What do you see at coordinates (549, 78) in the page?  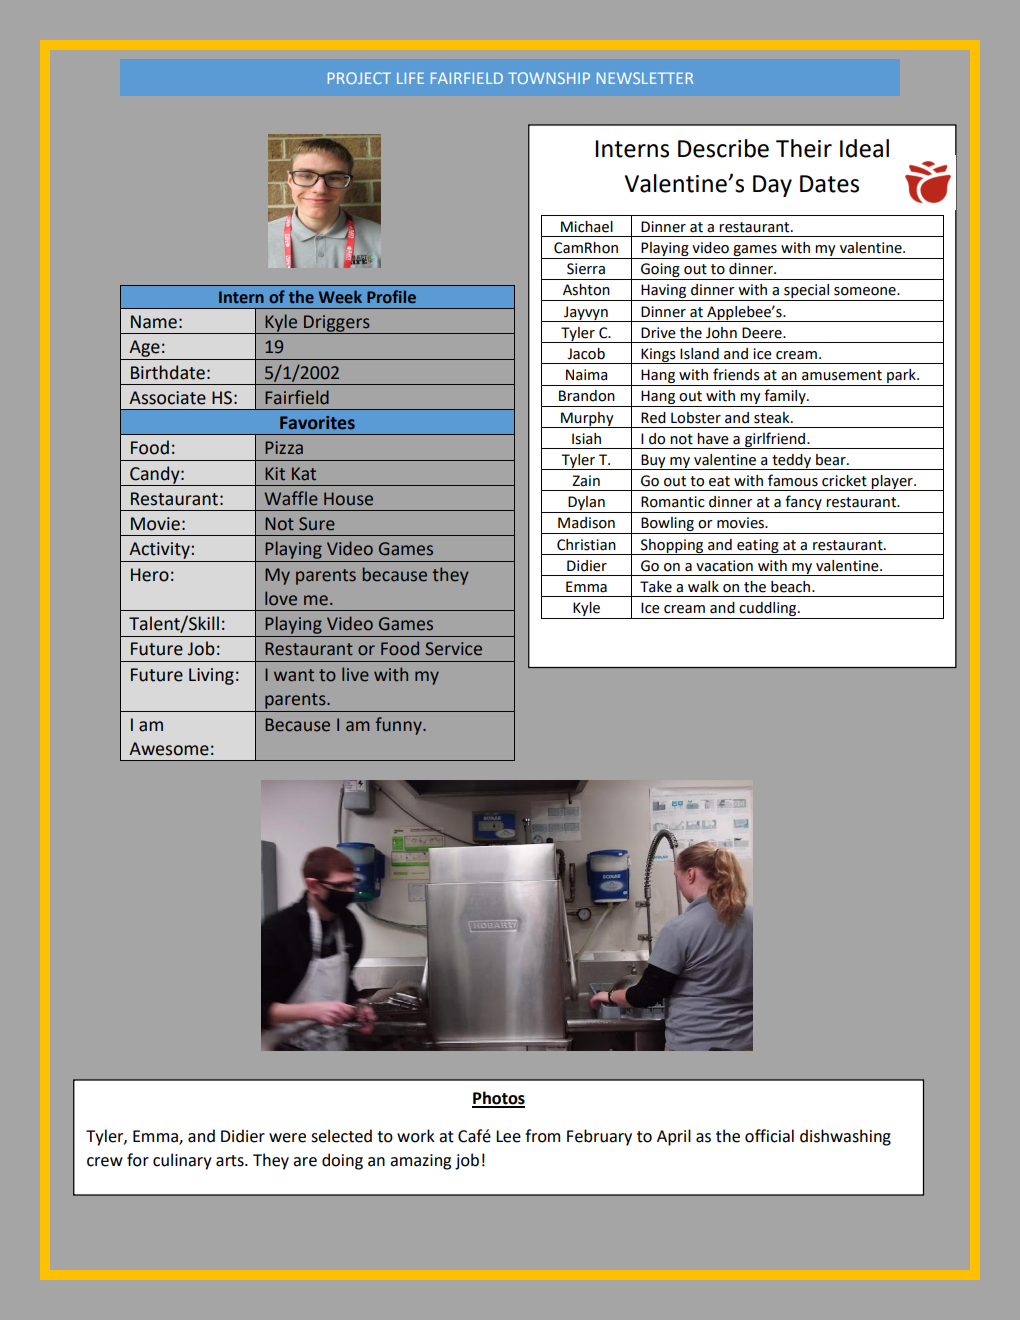 I see `TOWNSHIP` at bounding box center [549, 78].
